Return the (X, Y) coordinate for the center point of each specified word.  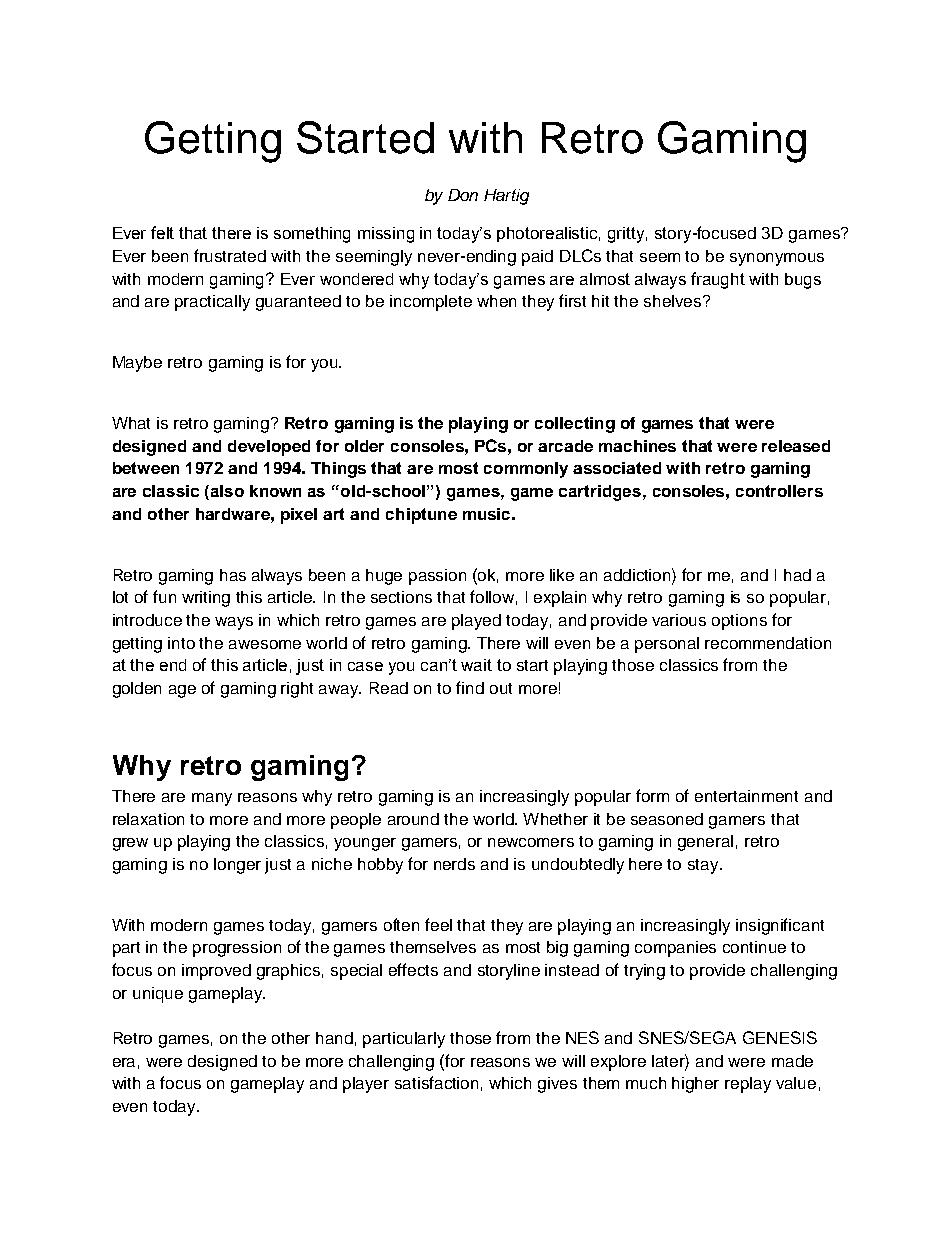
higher (695, 1085)
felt (162, 232)
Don (463, 195)
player (366, 1085)
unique (158, 995)
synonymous (777, 259)
